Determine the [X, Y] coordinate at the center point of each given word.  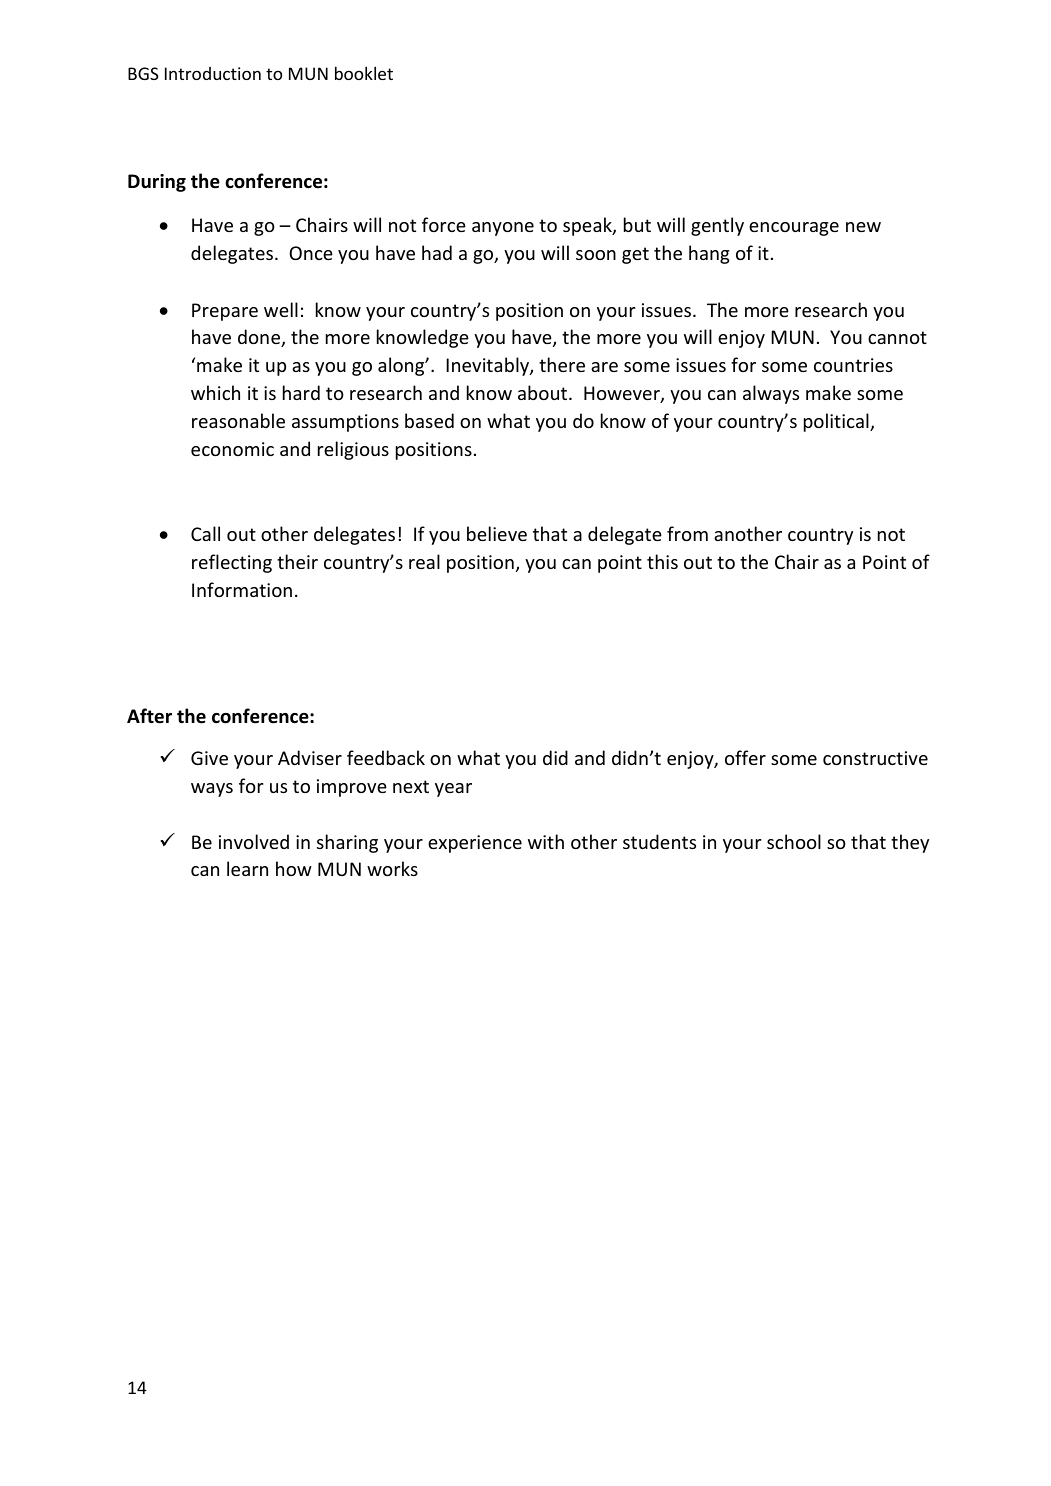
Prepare [225, 312]
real [424, 561]
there [562, 364]
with [546, 841]
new [863, 227]
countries [853, 365]
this [662, 561]
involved [254, 841]
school [794, 841]
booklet [364, 73]
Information [242, 589]
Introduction [213, 73]
